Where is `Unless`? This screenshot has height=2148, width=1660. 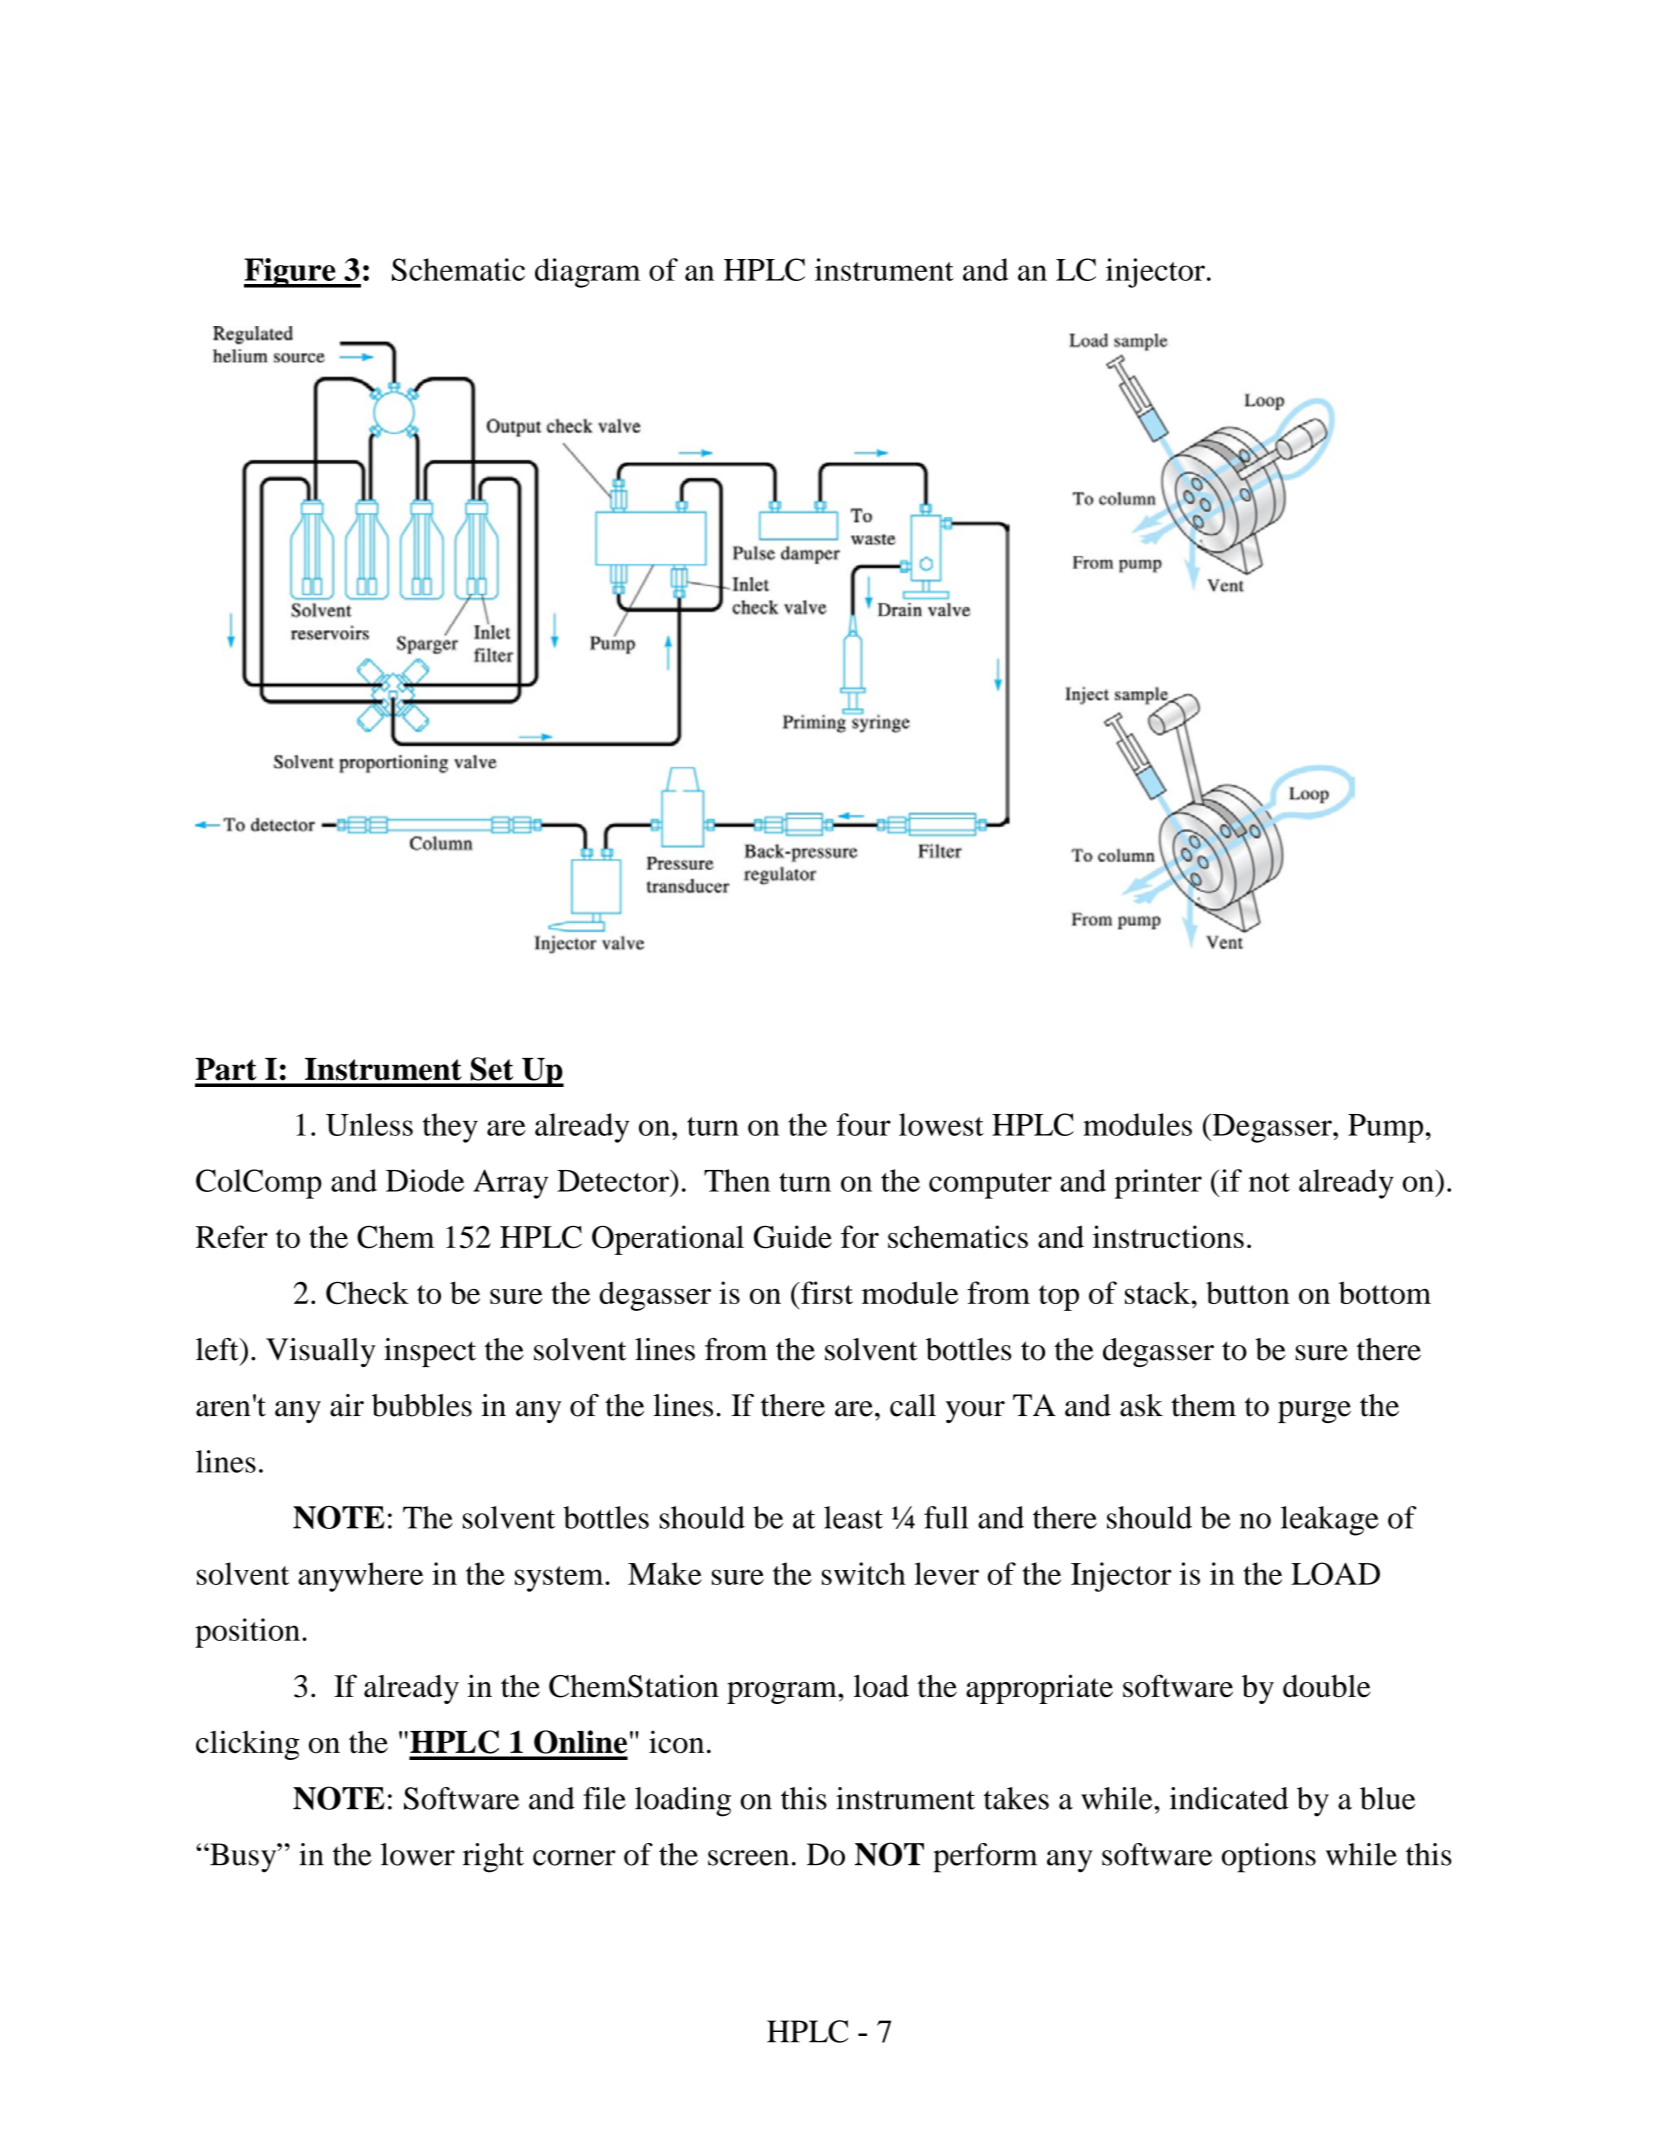
Unless is located at coordinates (369, 1124).
